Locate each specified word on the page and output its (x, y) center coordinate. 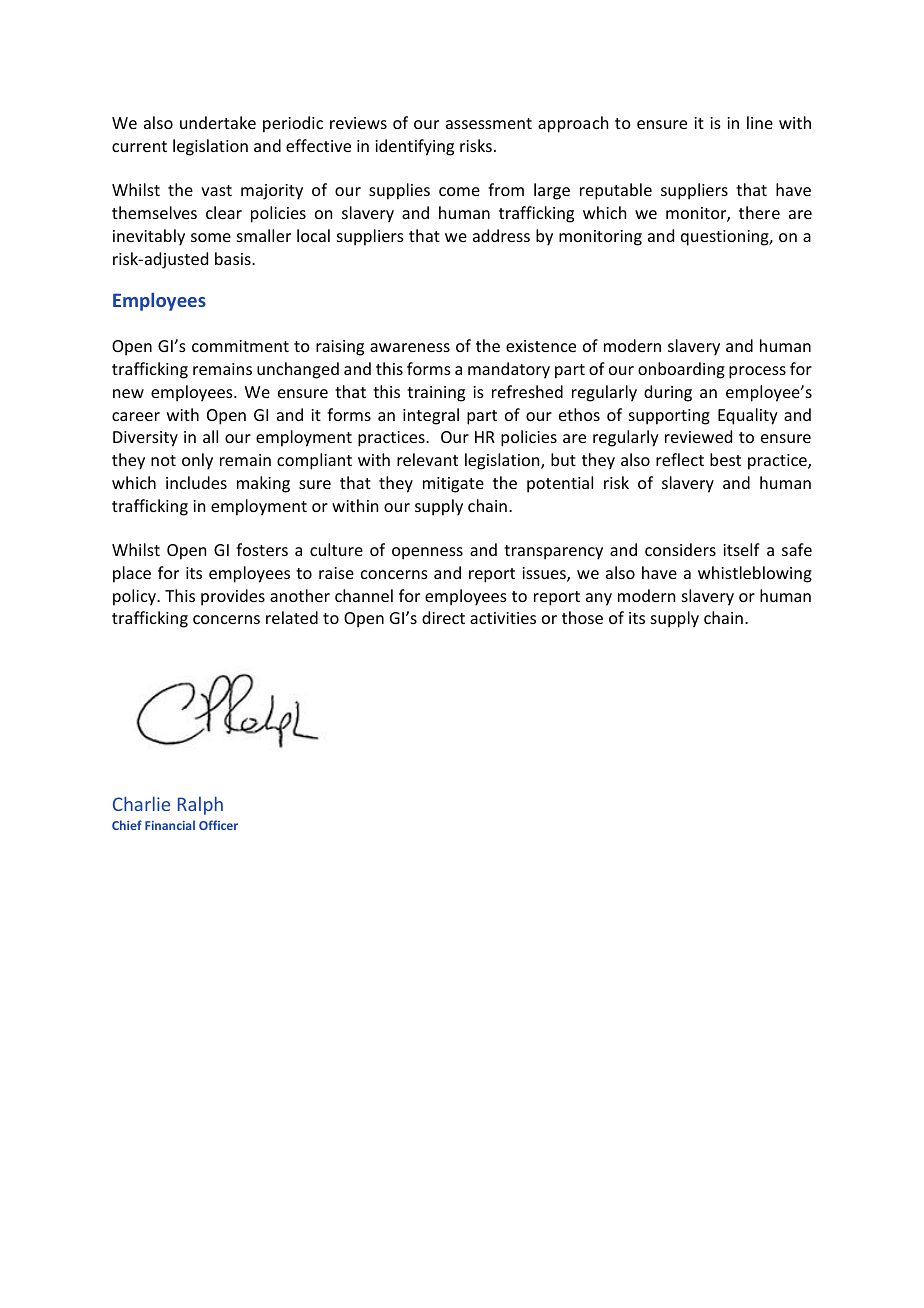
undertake (218, 122)
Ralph (200, 805)
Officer (218, 825)
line (760, 122)
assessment (489, 123)
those (582, 617)
